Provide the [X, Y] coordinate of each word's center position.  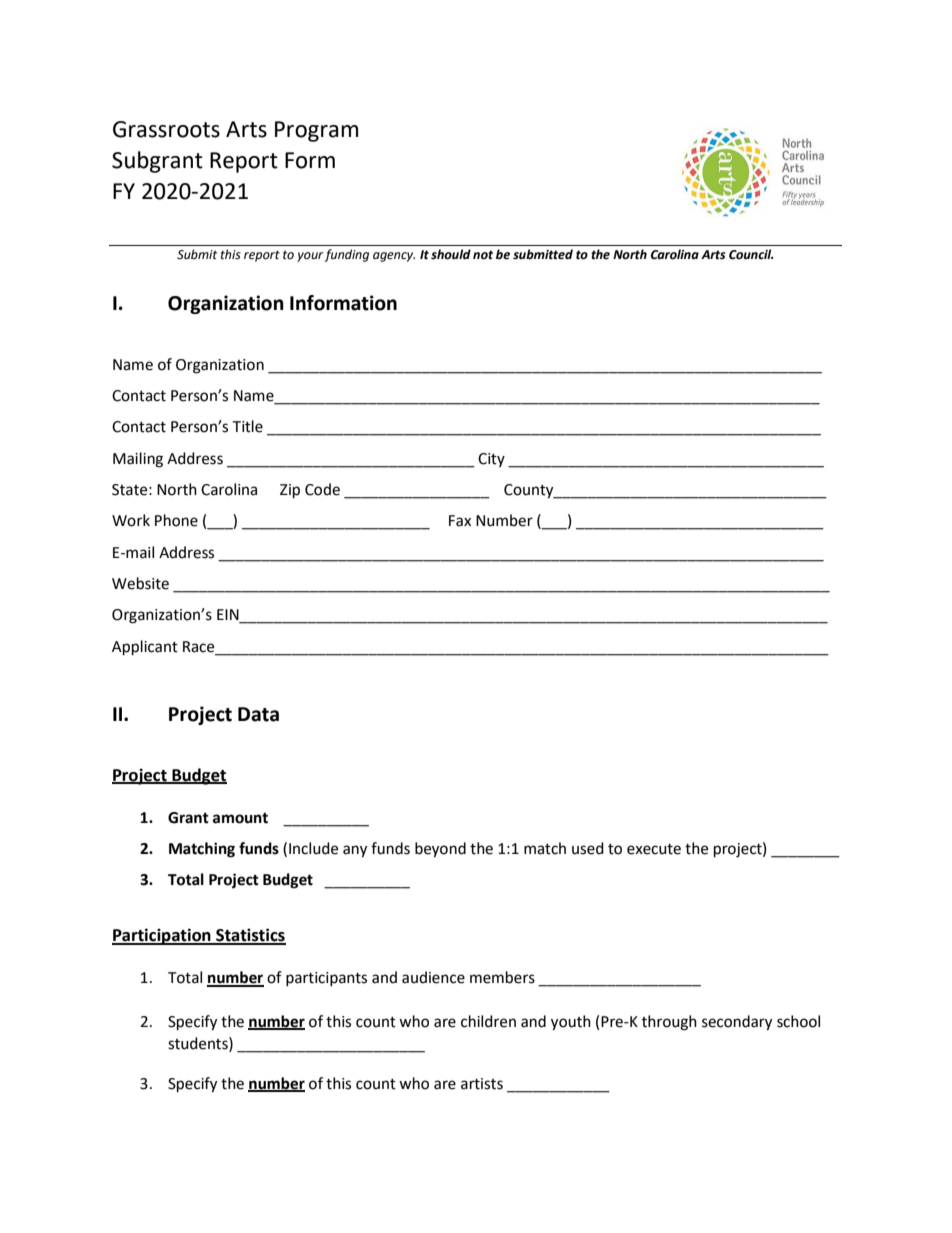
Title [247, 426]
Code [322, 489]
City [491, 460]
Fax [460, 521]
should [451, 254]
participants [326, 979]
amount [240, 818]
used [588, 848]
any [355, 851]
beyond [440, 850]
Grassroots [166, 129]
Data [258, 714]
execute [654, 849]
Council [751, 254]
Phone [176, 520]
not [483, 255]
